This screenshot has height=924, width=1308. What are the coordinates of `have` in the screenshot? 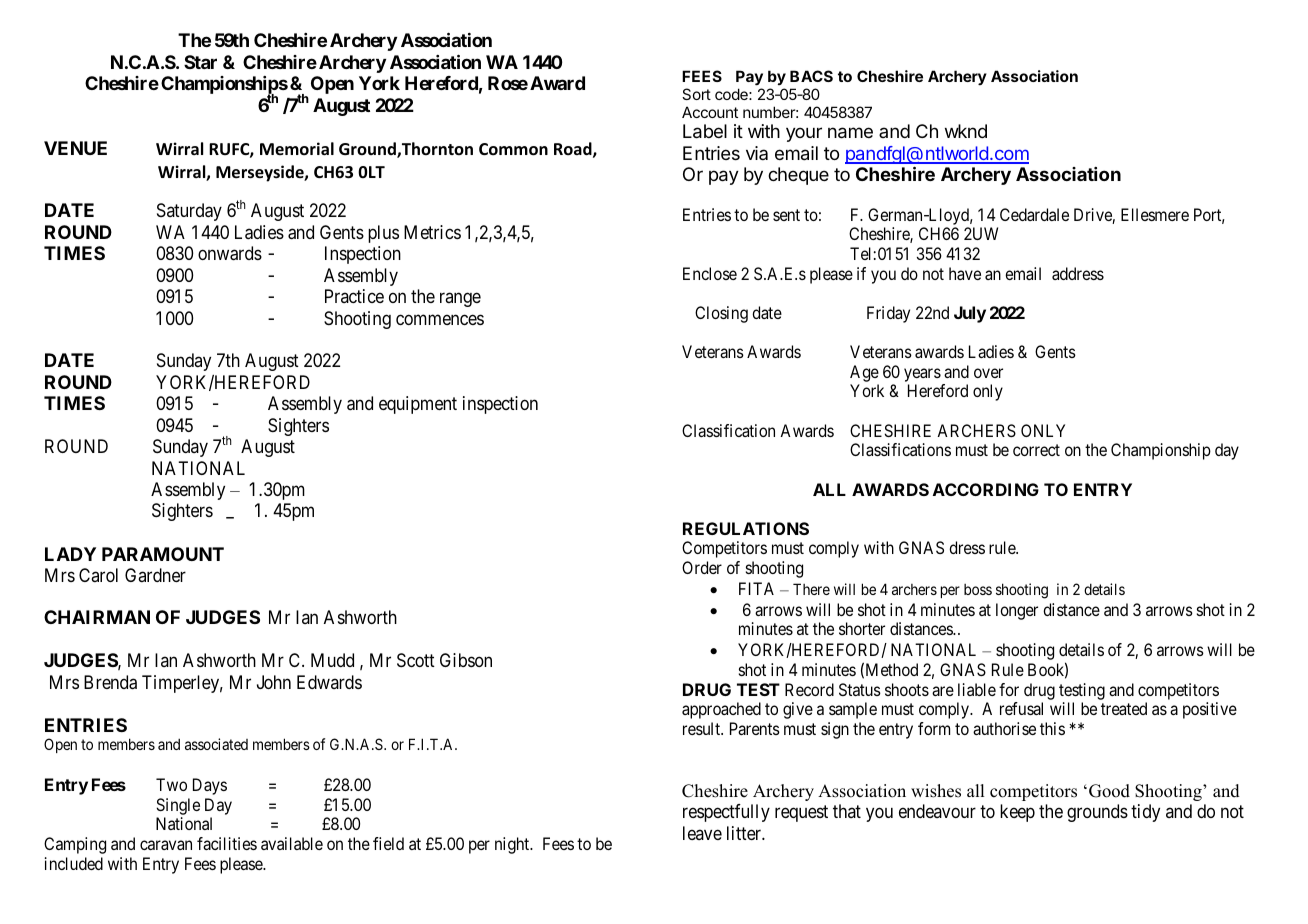 It's located at (965, 273).
